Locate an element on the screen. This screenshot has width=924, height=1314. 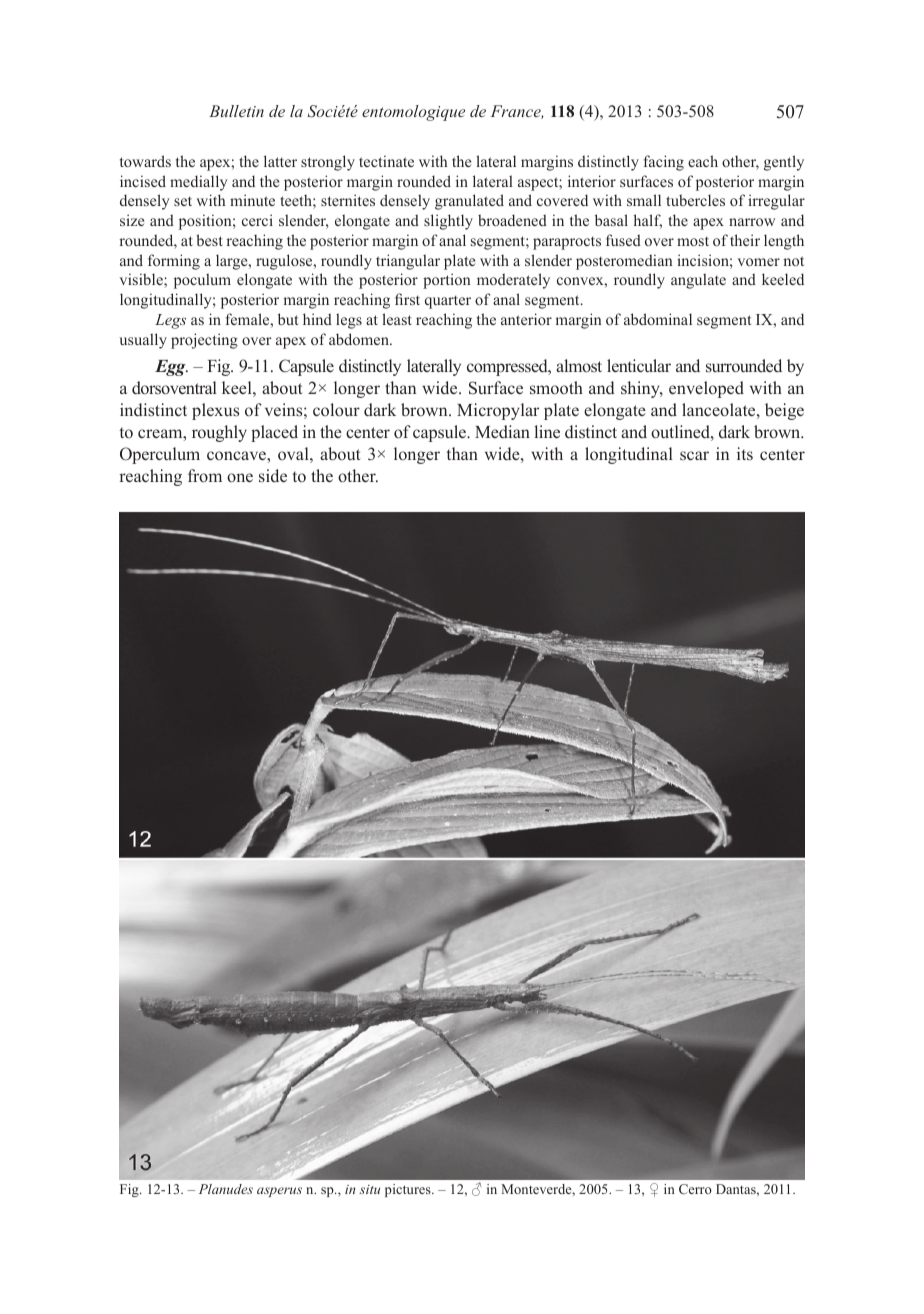
Bulletin is located at coordinates (236, 111).
